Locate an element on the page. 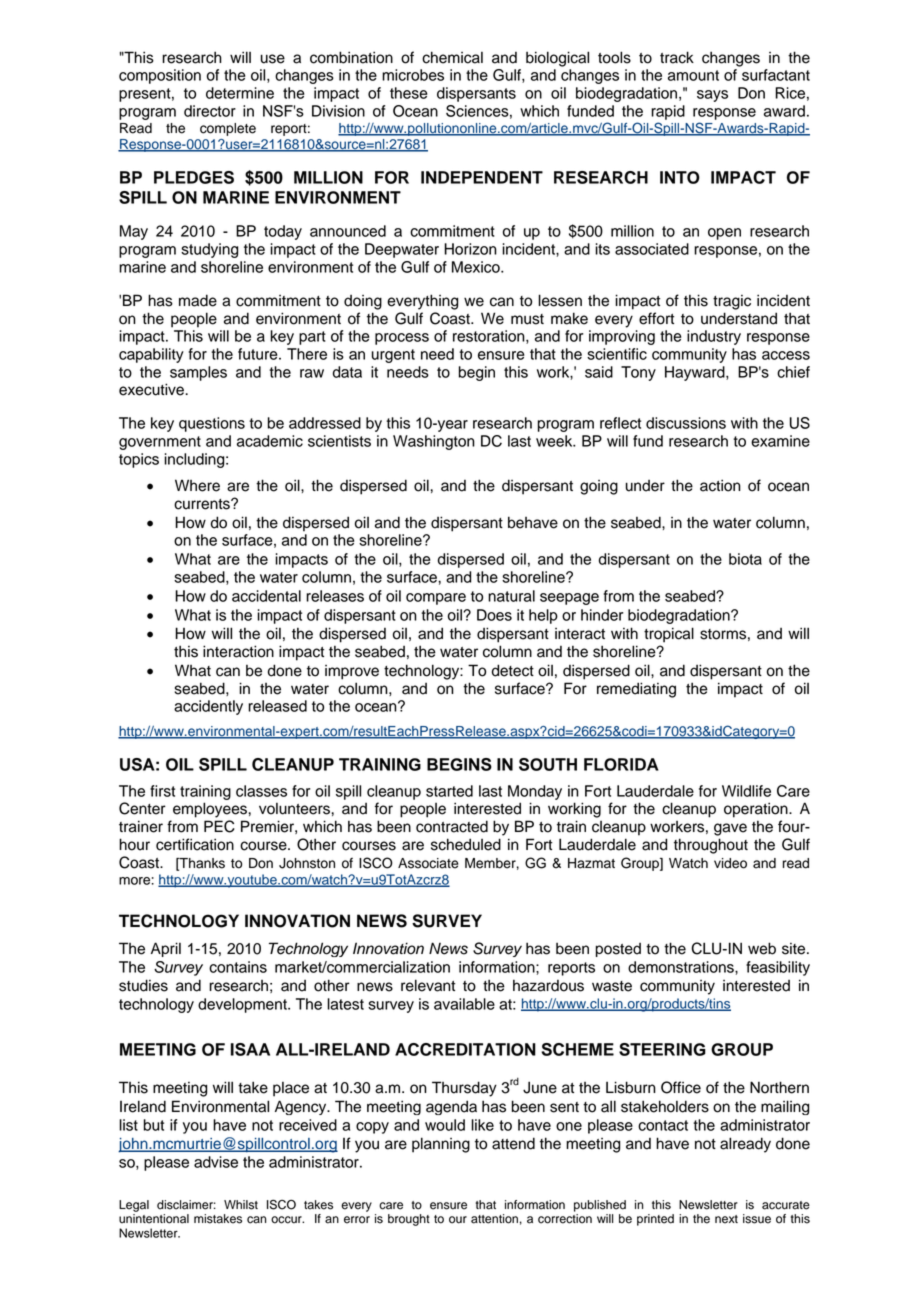  started is located at coordinates (449, 791).
